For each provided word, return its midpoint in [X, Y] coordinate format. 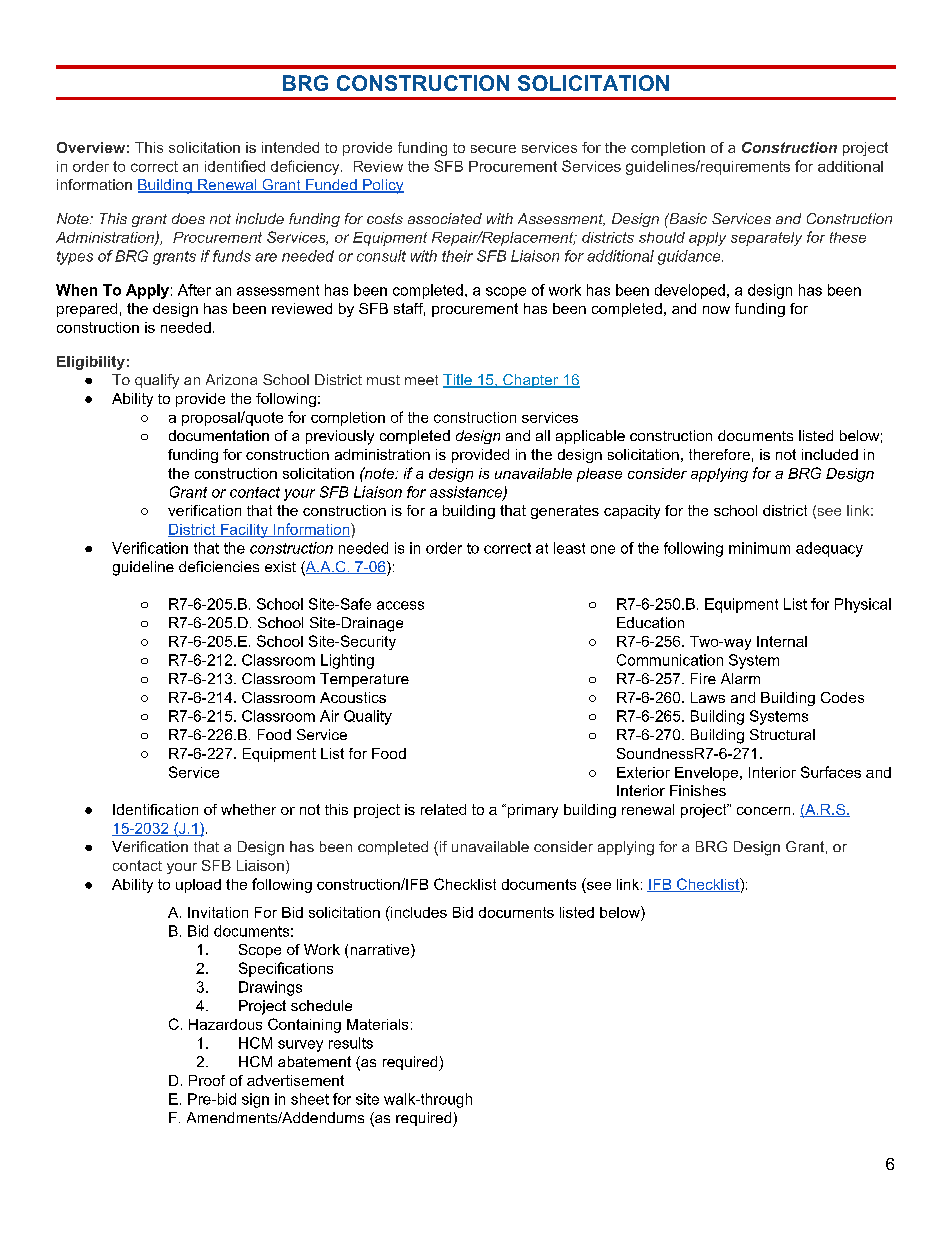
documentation [219, 435]
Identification [155, 809]
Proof [207, 1080]
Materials [377, 1024]
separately [766, 239]
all [543, 435]
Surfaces [831, 772]
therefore [719, 454]
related [443, 809]
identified [235, 166]
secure [493, 149]
